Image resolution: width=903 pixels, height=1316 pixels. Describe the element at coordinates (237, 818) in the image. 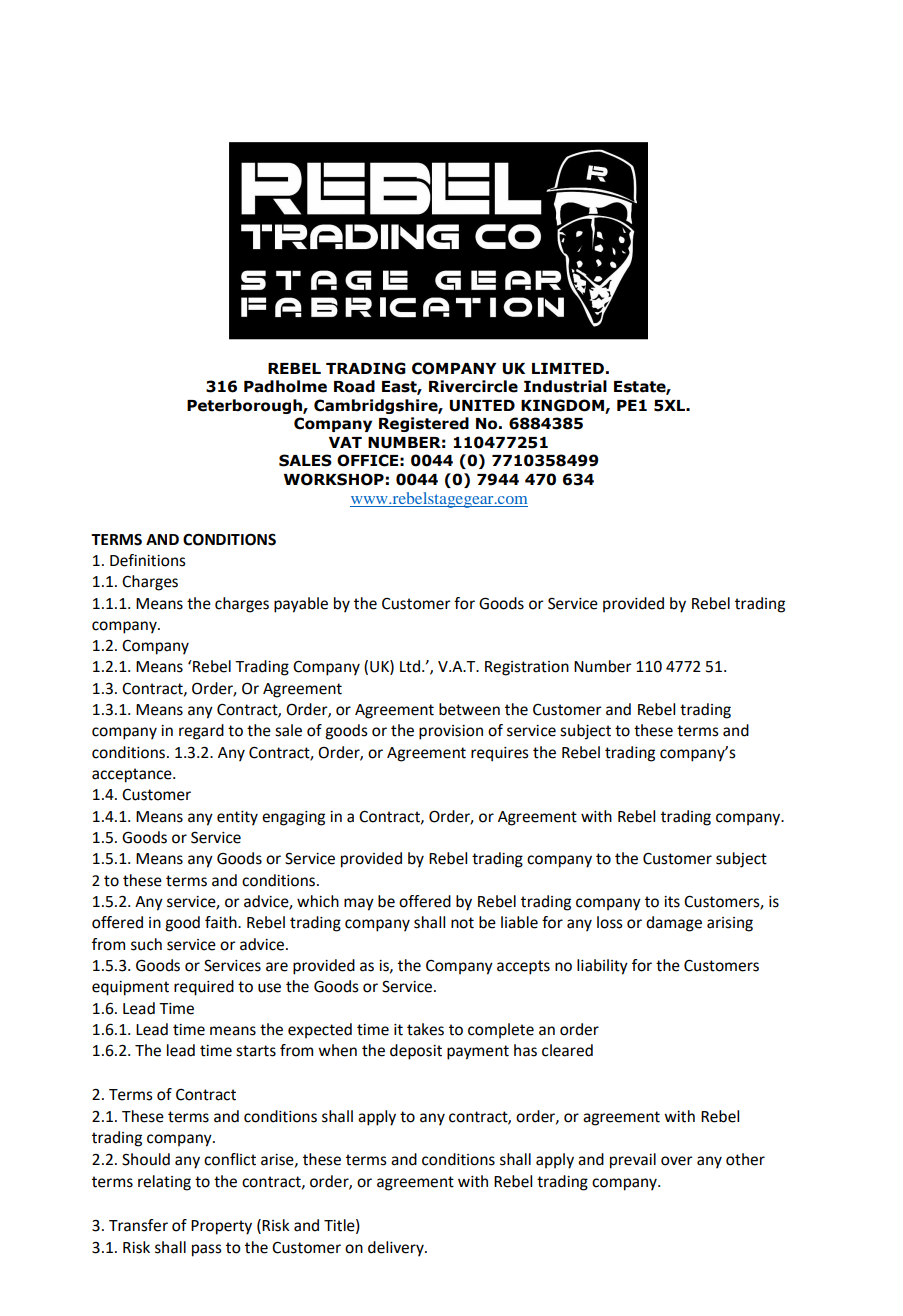

I see `entity` at that location.
